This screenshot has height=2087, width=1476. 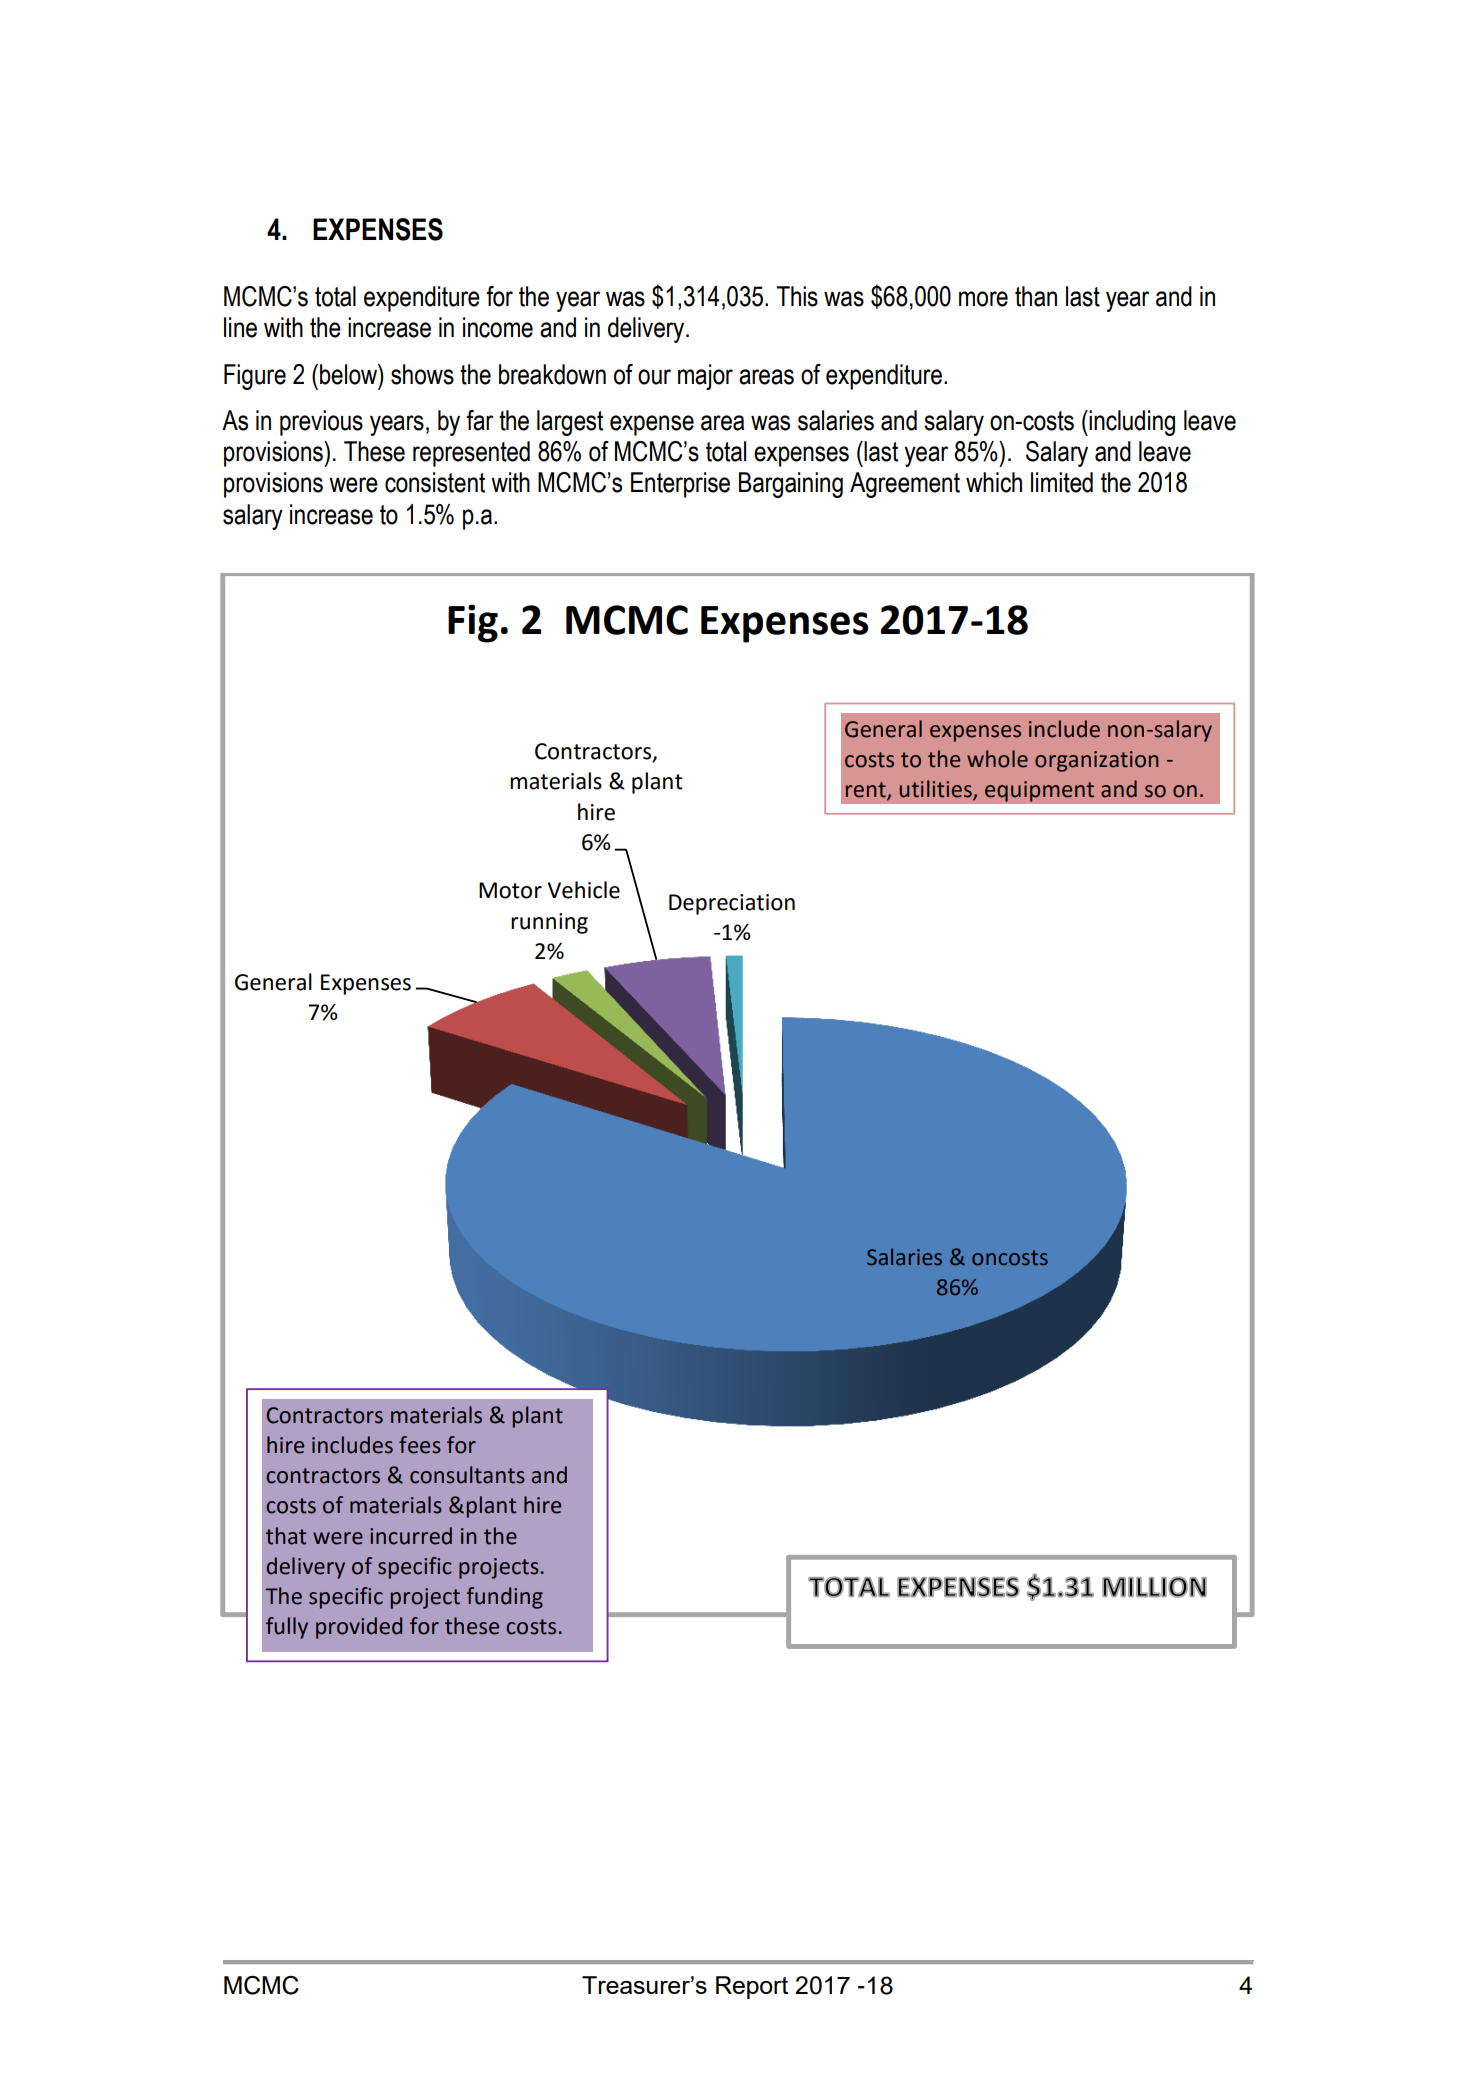 What do you see at coordinates (359, 1628) in the screenshot?
I see `provided` at bounding box center [359, 1628].
